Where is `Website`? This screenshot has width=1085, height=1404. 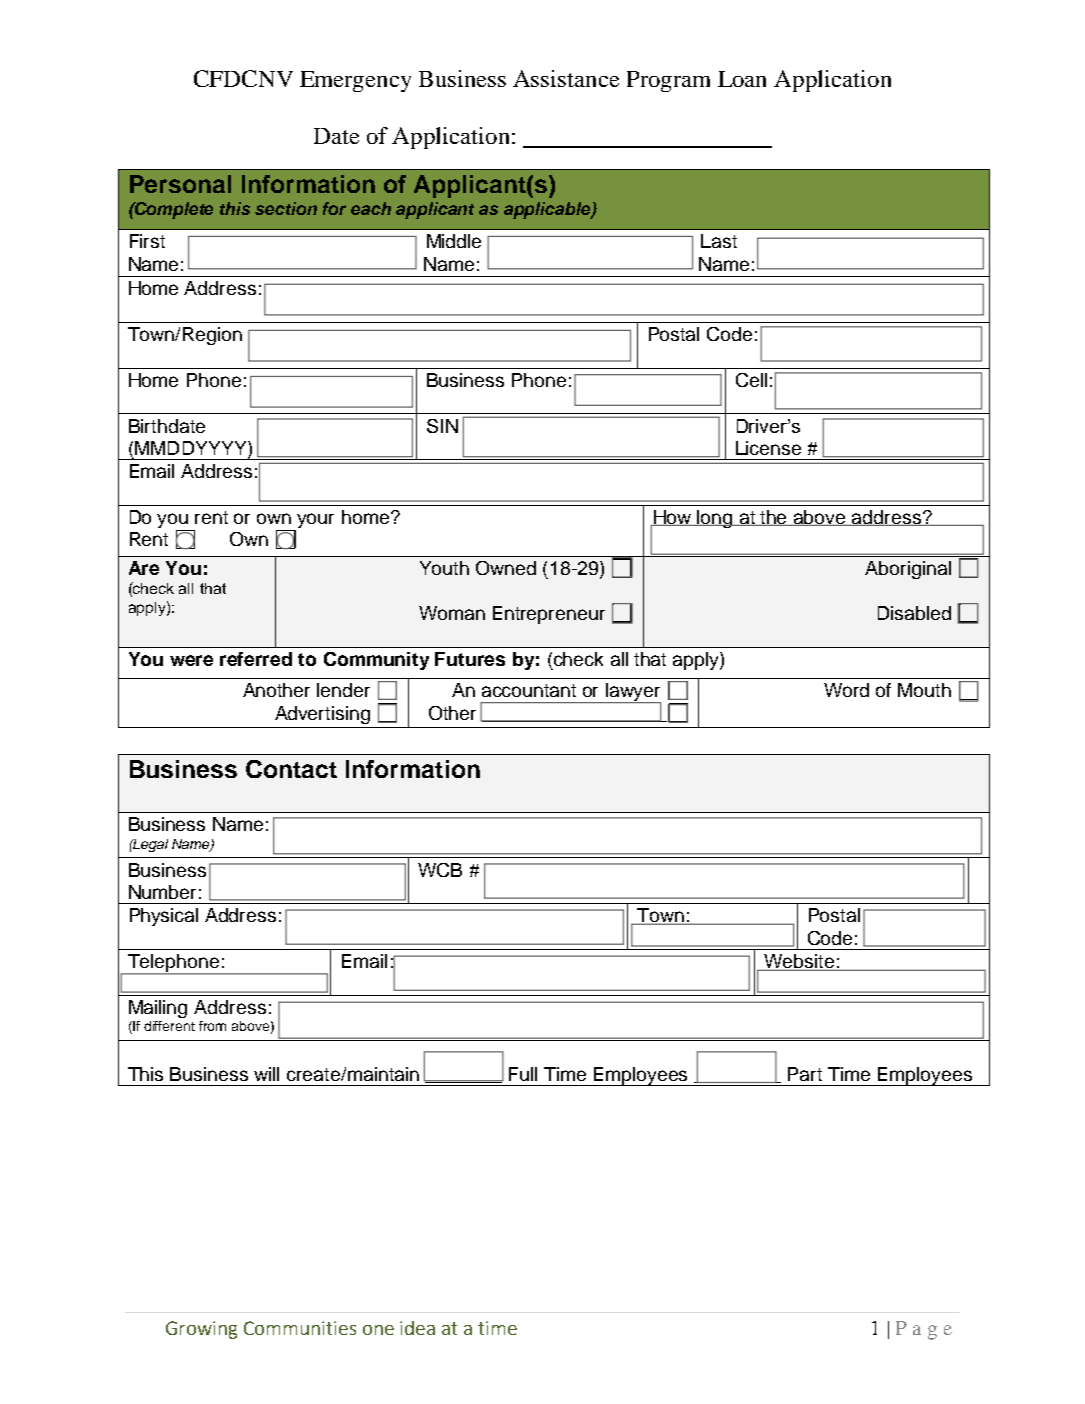 Website is located at coordinates (799, 962).
